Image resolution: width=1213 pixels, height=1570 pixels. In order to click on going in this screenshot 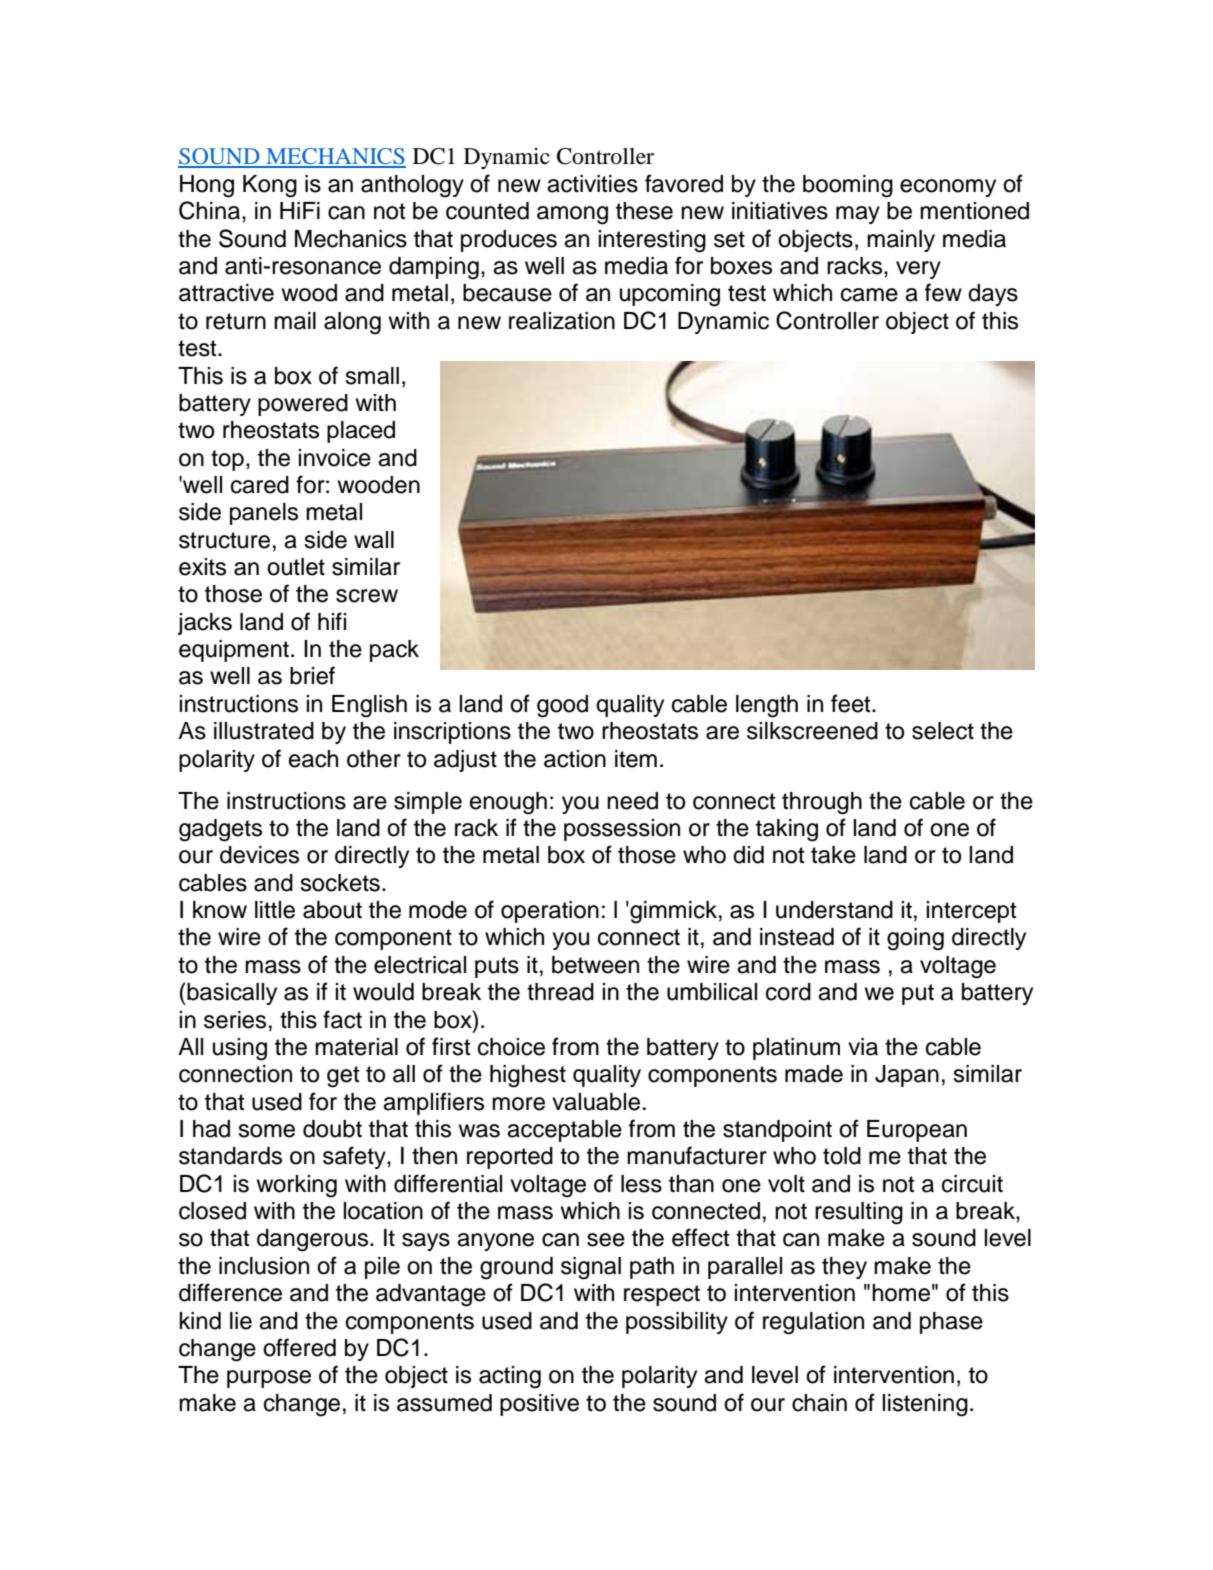, I will do `click(915, 939)`.
